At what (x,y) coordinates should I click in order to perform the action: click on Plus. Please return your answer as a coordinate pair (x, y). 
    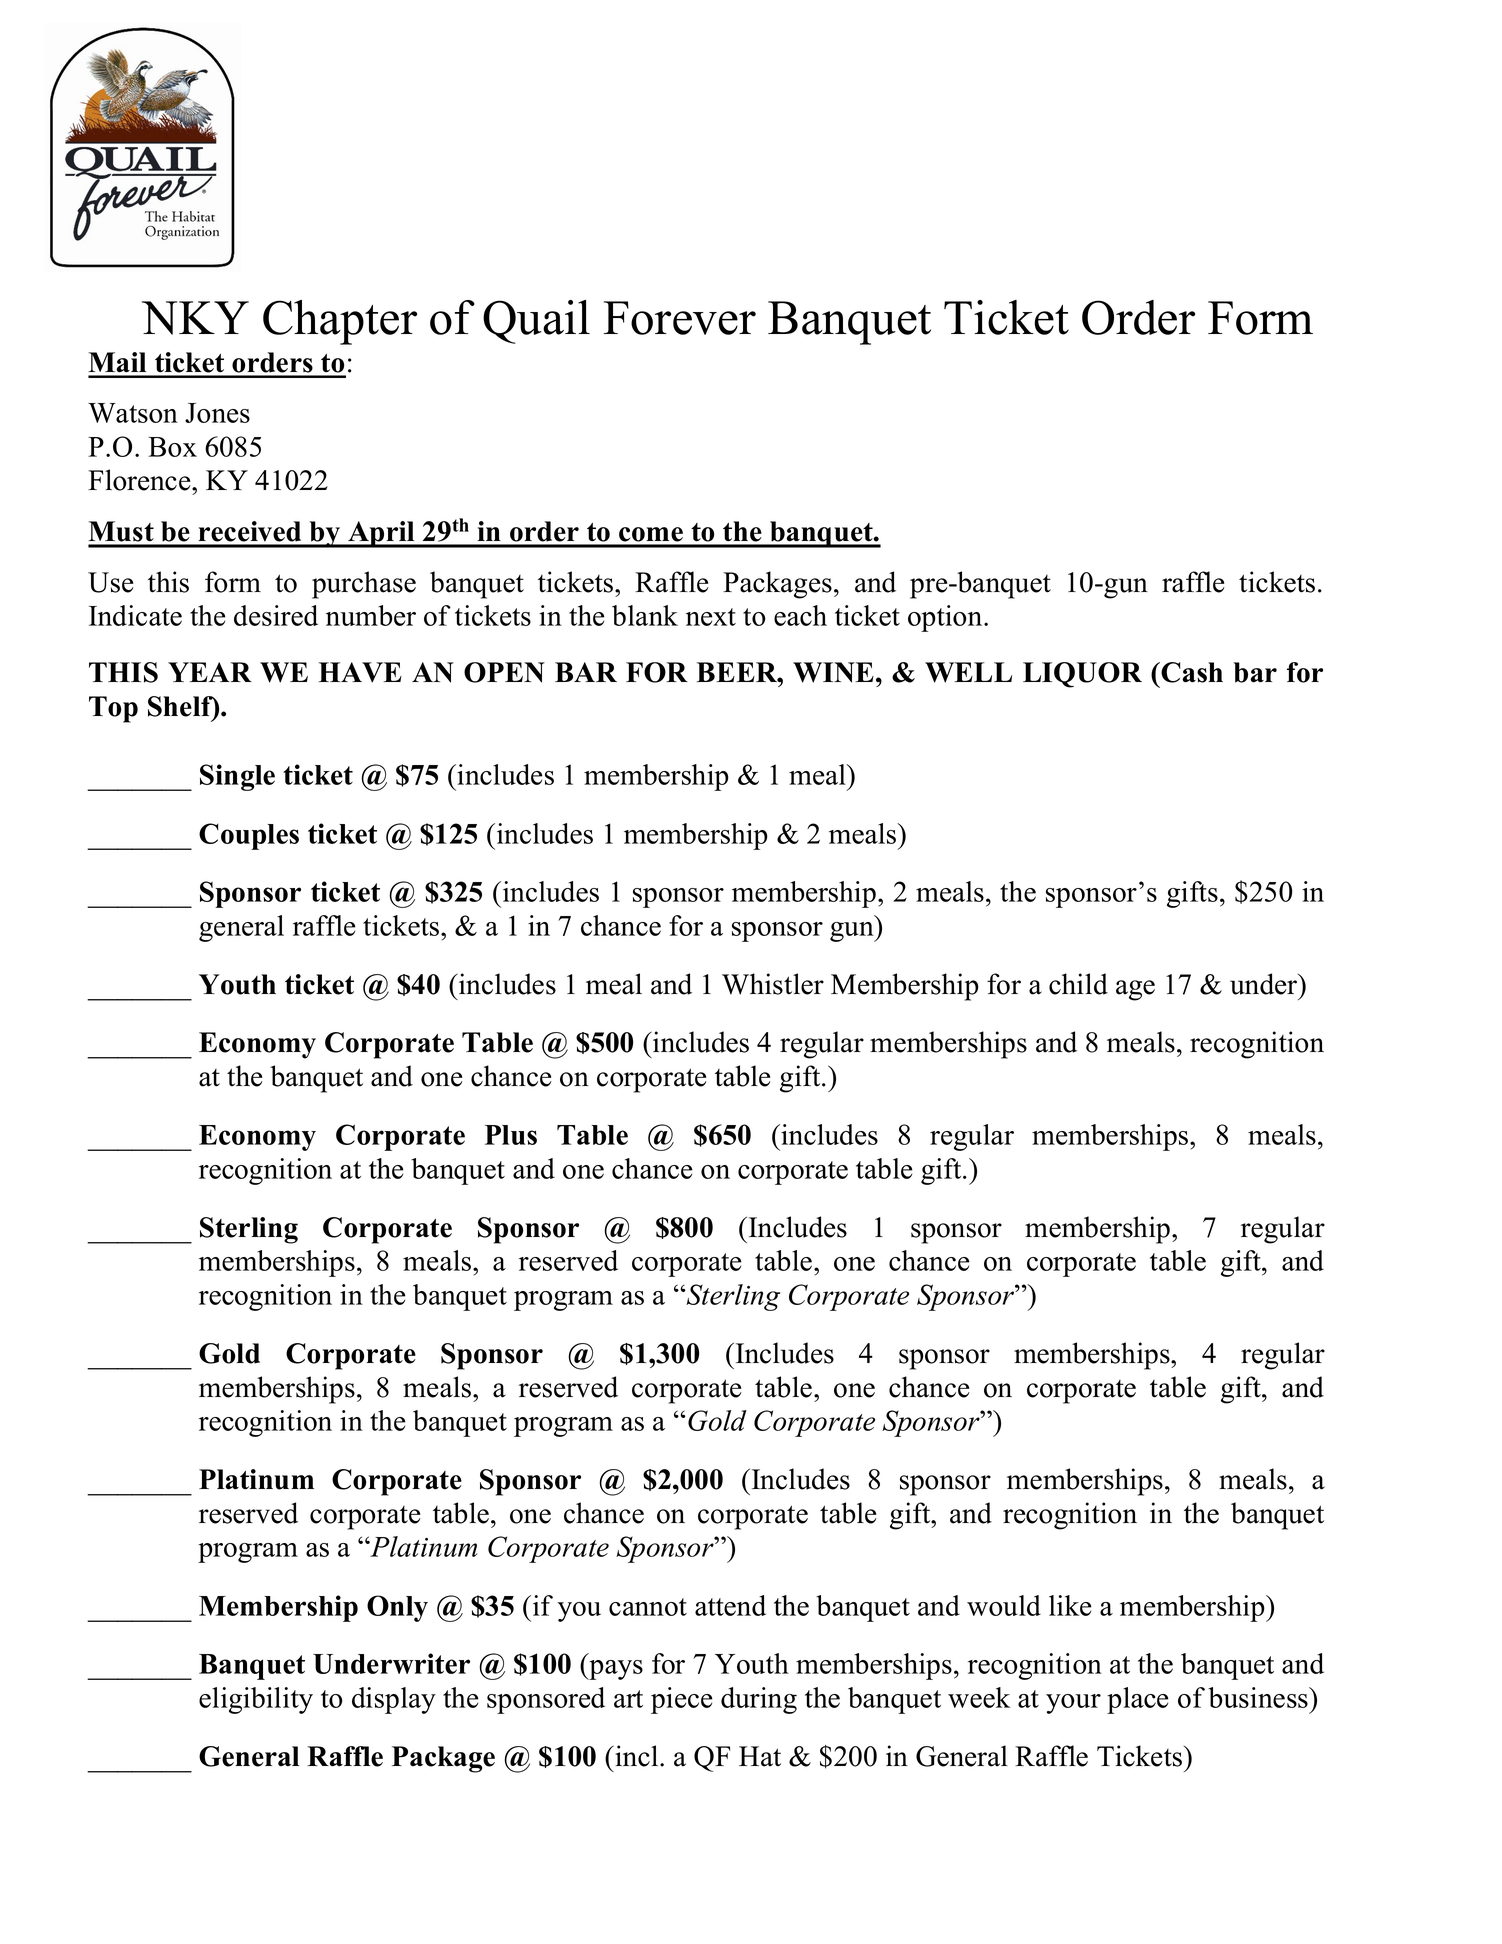
    Looking at the image, I should click on (511, 1135).
